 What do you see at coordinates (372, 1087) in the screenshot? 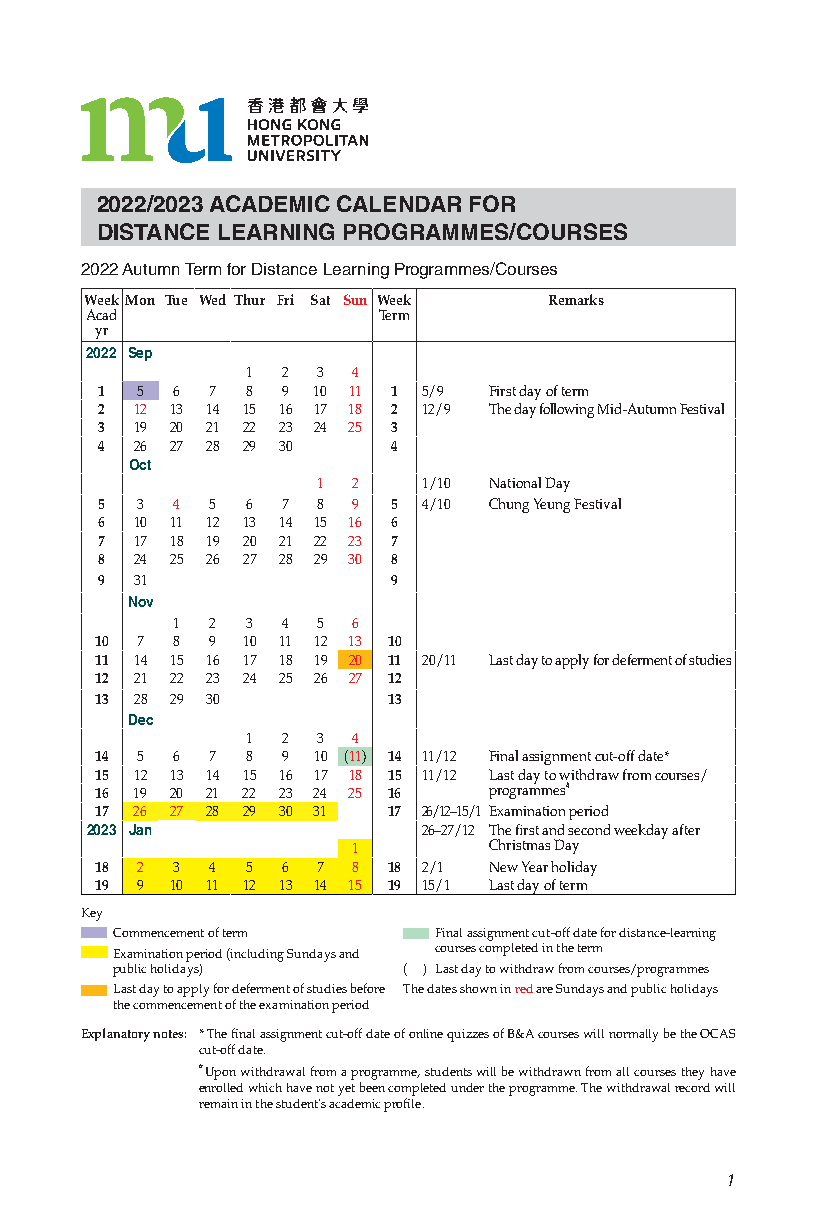
I see `been` at bounding box center [372, 1087].
